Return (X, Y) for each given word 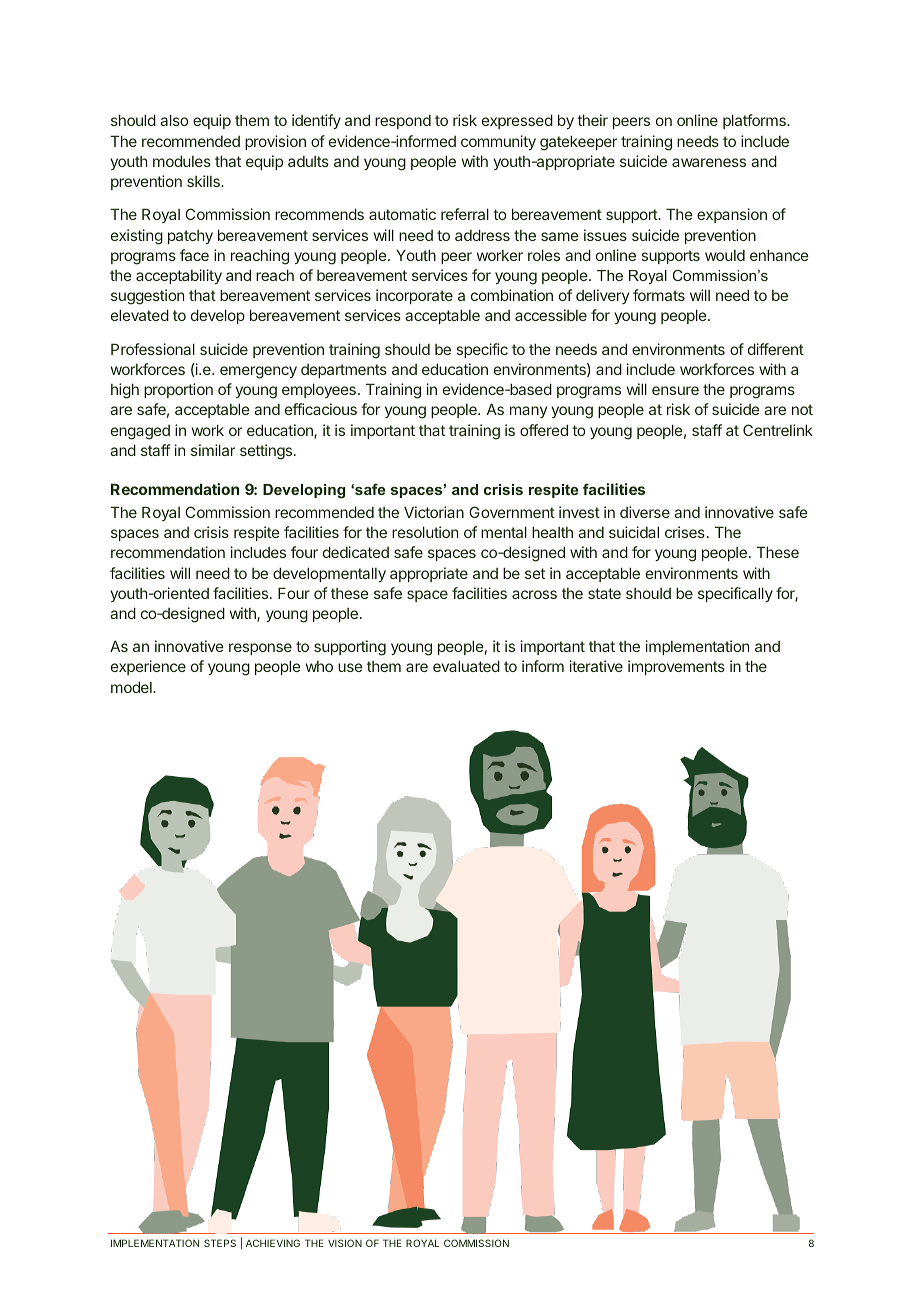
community (498, 142)
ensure (675, 390)
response (260, 649)
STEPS (220, 1243)
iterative (596, 666)
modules (182, 161)
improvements (676, 667)
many (528, 412)
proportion (178, 390)
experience (148, 667)
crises (685, 532)
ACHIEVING (273, 1243)
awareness (709, 162)
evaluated (466, 666)
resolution (425, 532)
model (132, 687)
